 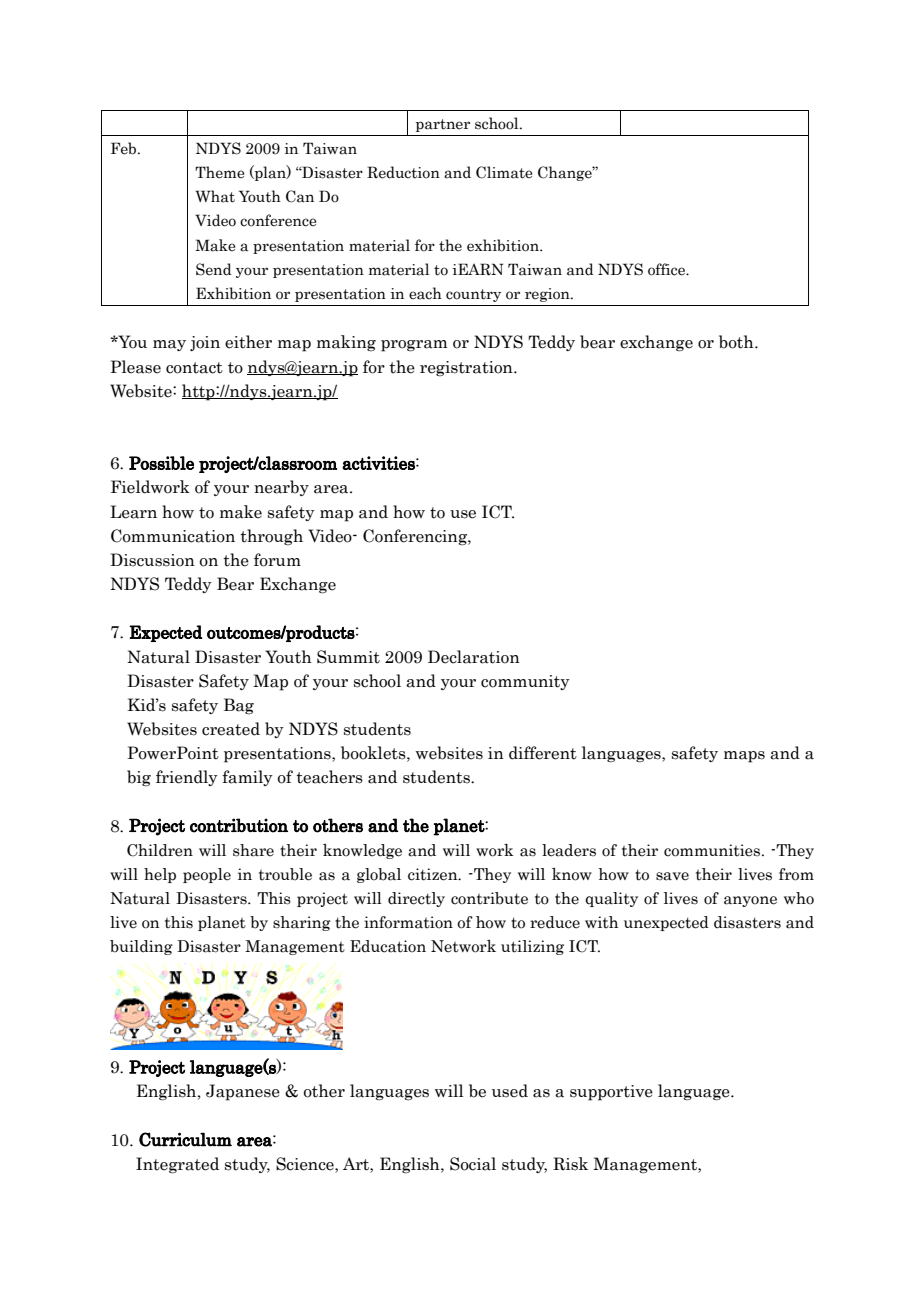 What do you see at coordinates (443, 125) in the image?
I see `partner` at bounding box center [443, 125].
